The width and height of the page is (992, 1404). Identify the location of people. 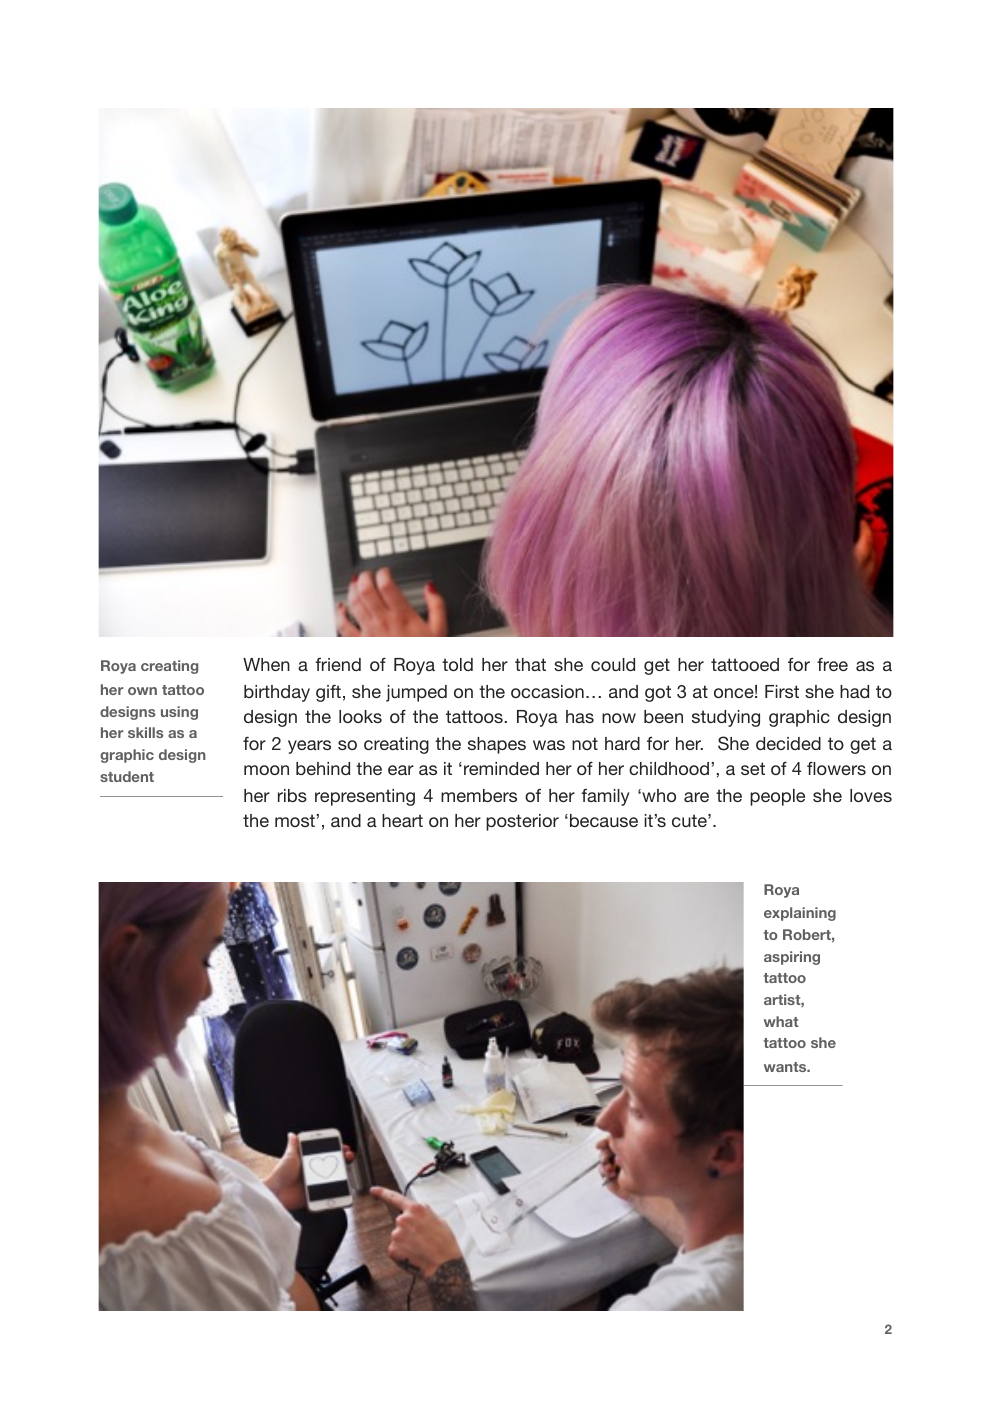
(777, 797).
